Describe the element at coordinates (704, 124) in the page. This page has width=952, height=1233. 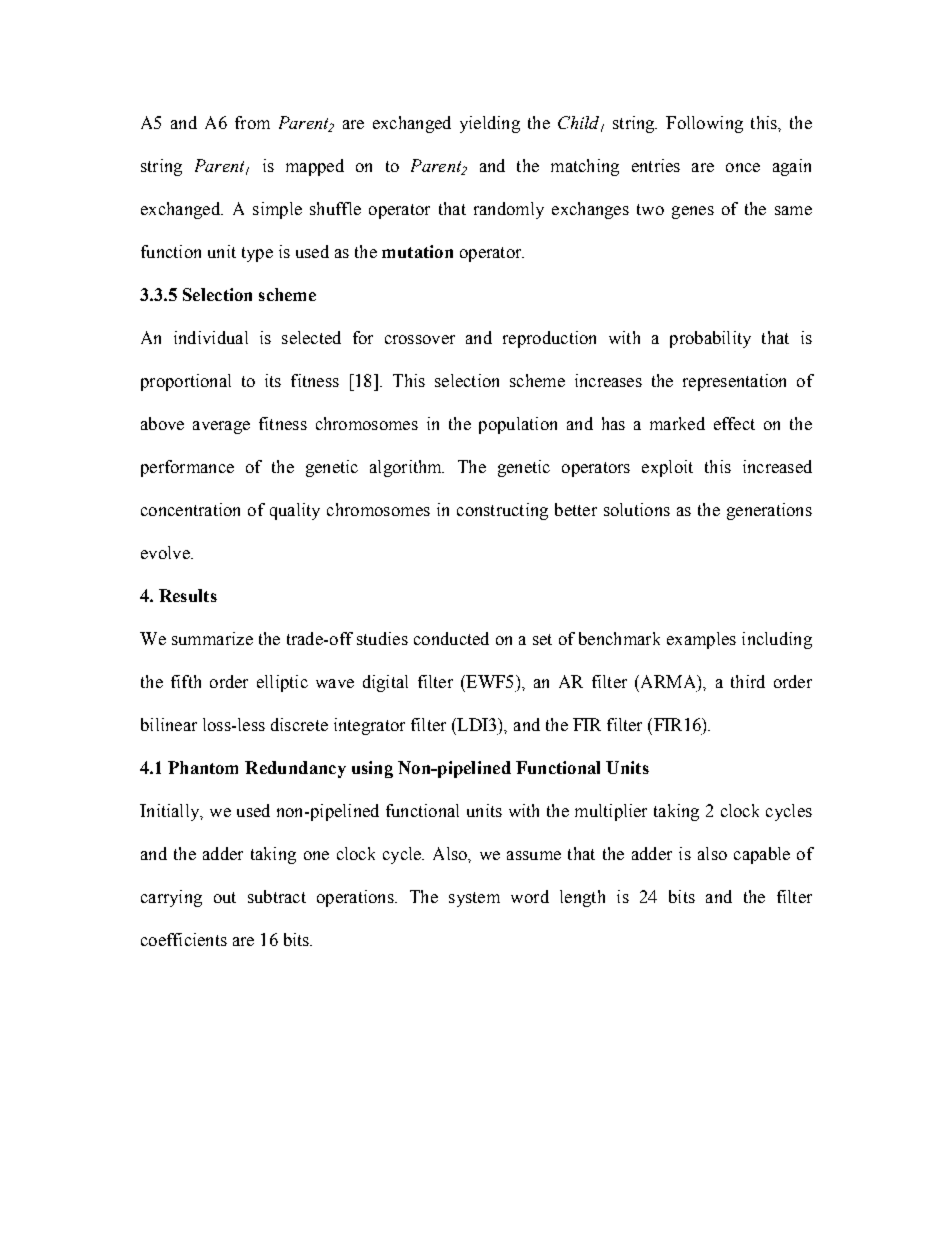
I see `Following` at that location.
